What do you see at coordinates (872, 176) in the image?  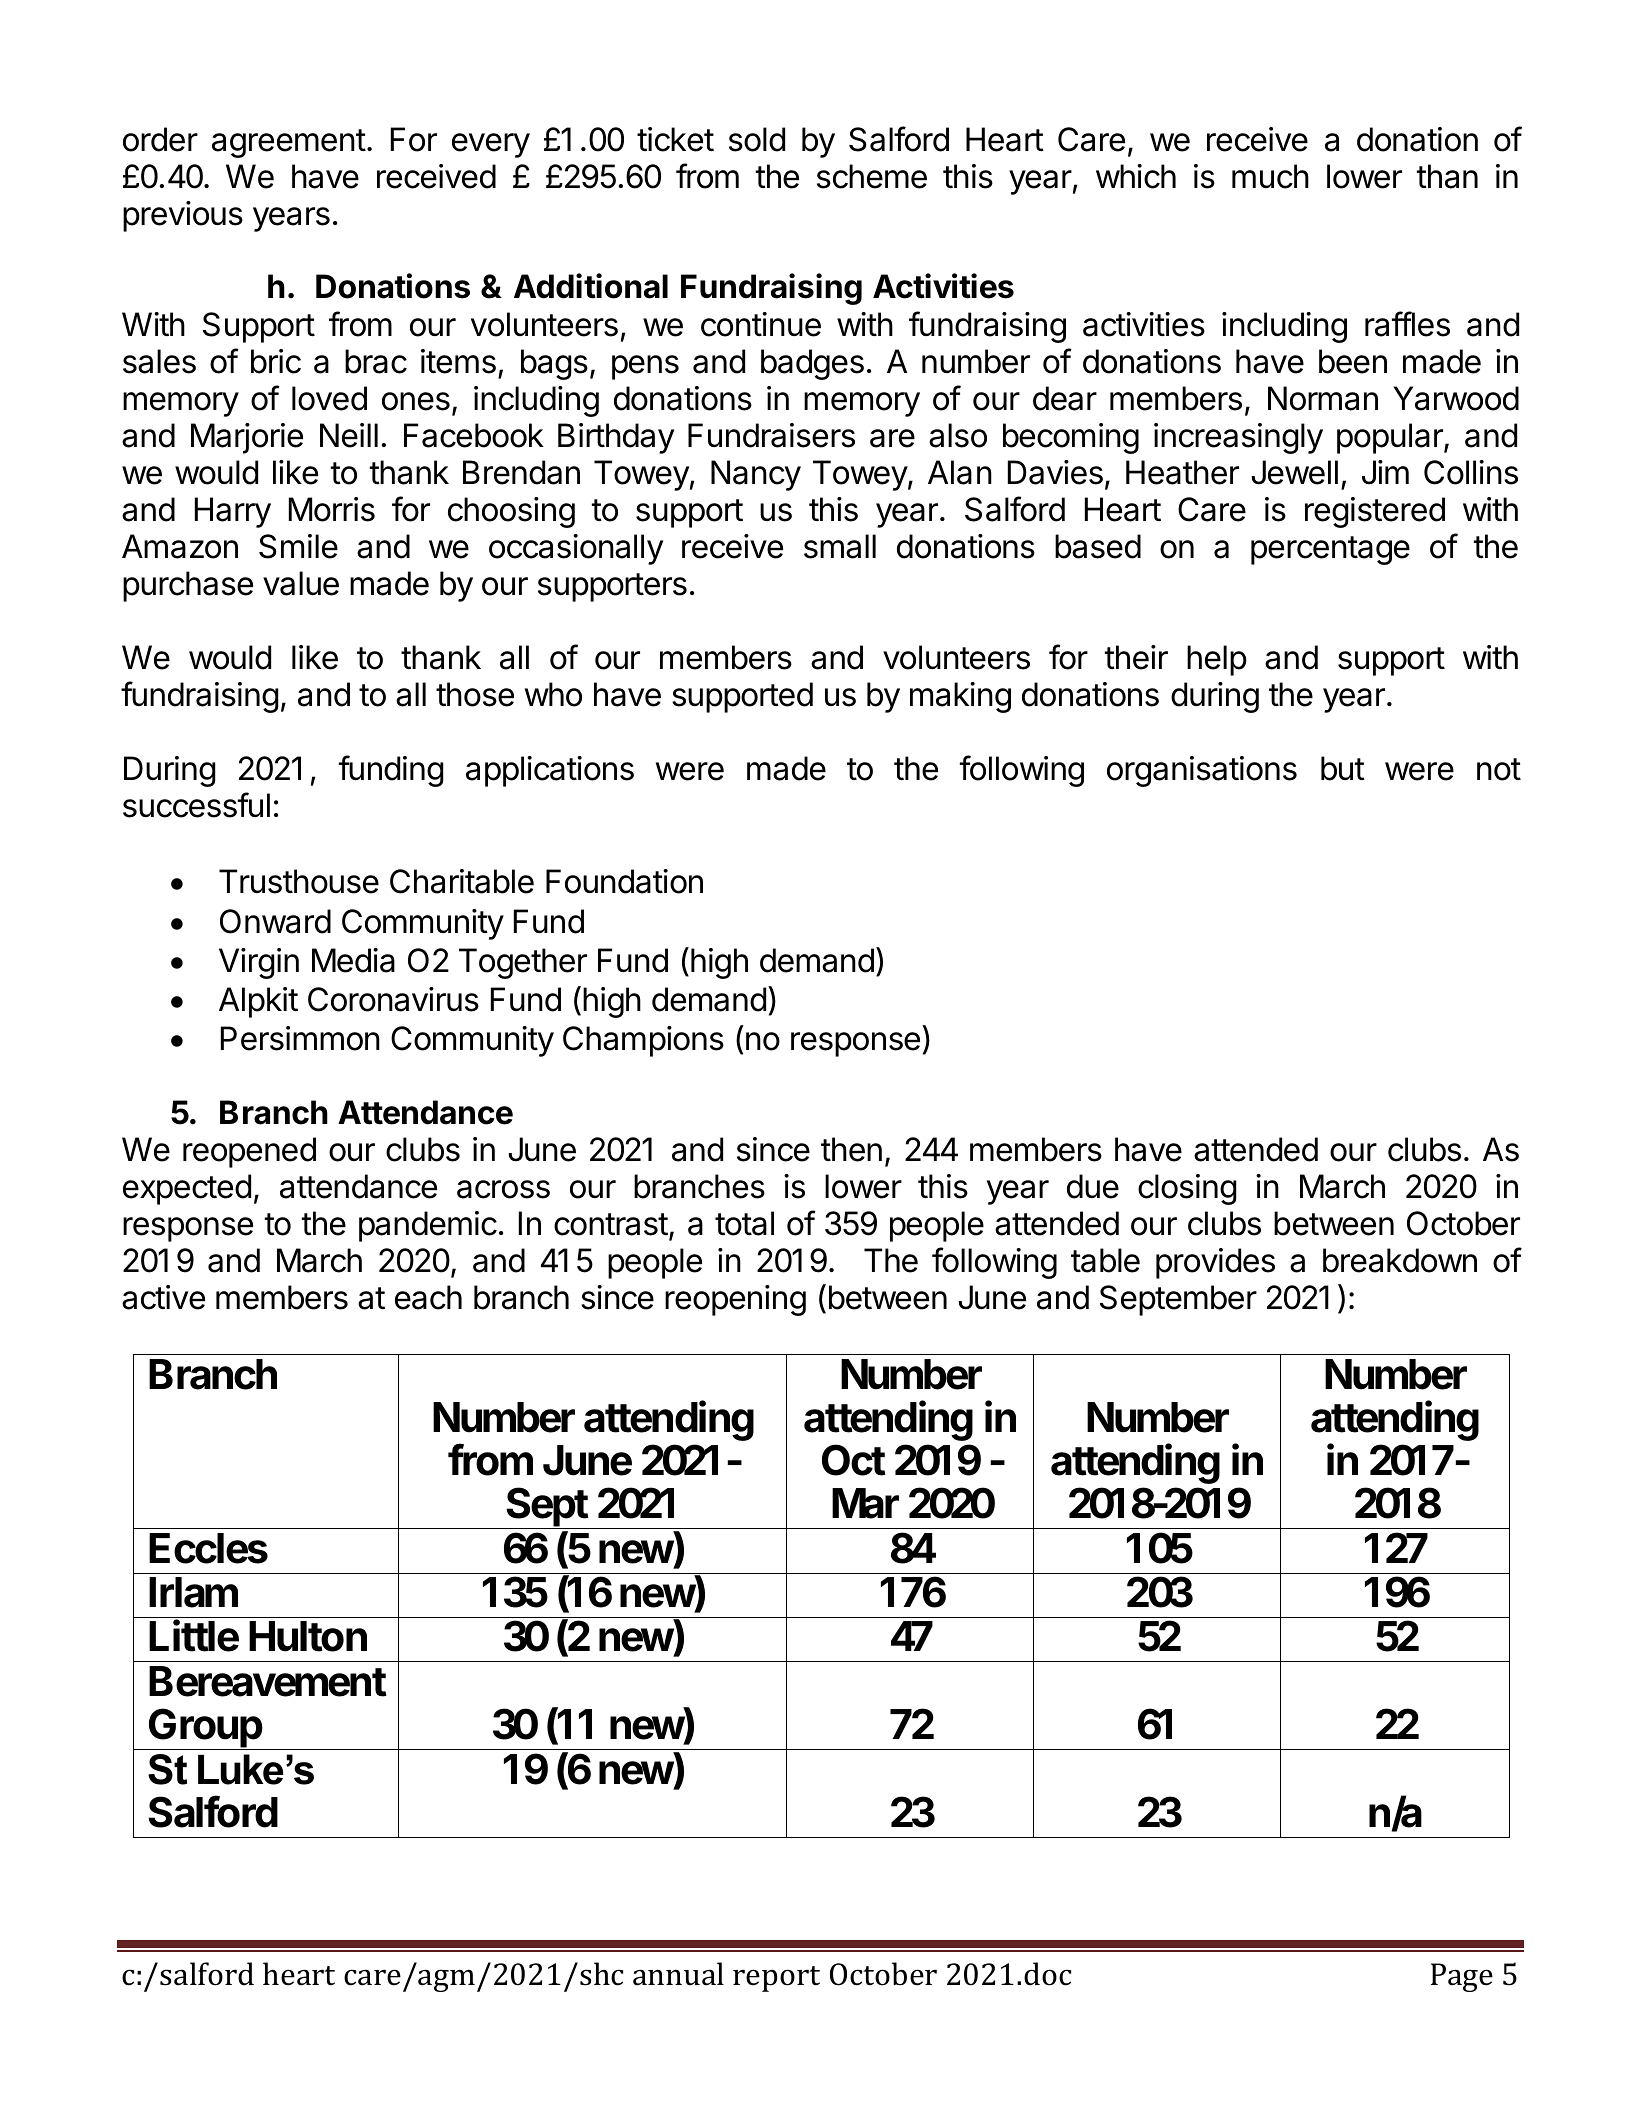 I see `scheme` at bounding box center [872, 176].
